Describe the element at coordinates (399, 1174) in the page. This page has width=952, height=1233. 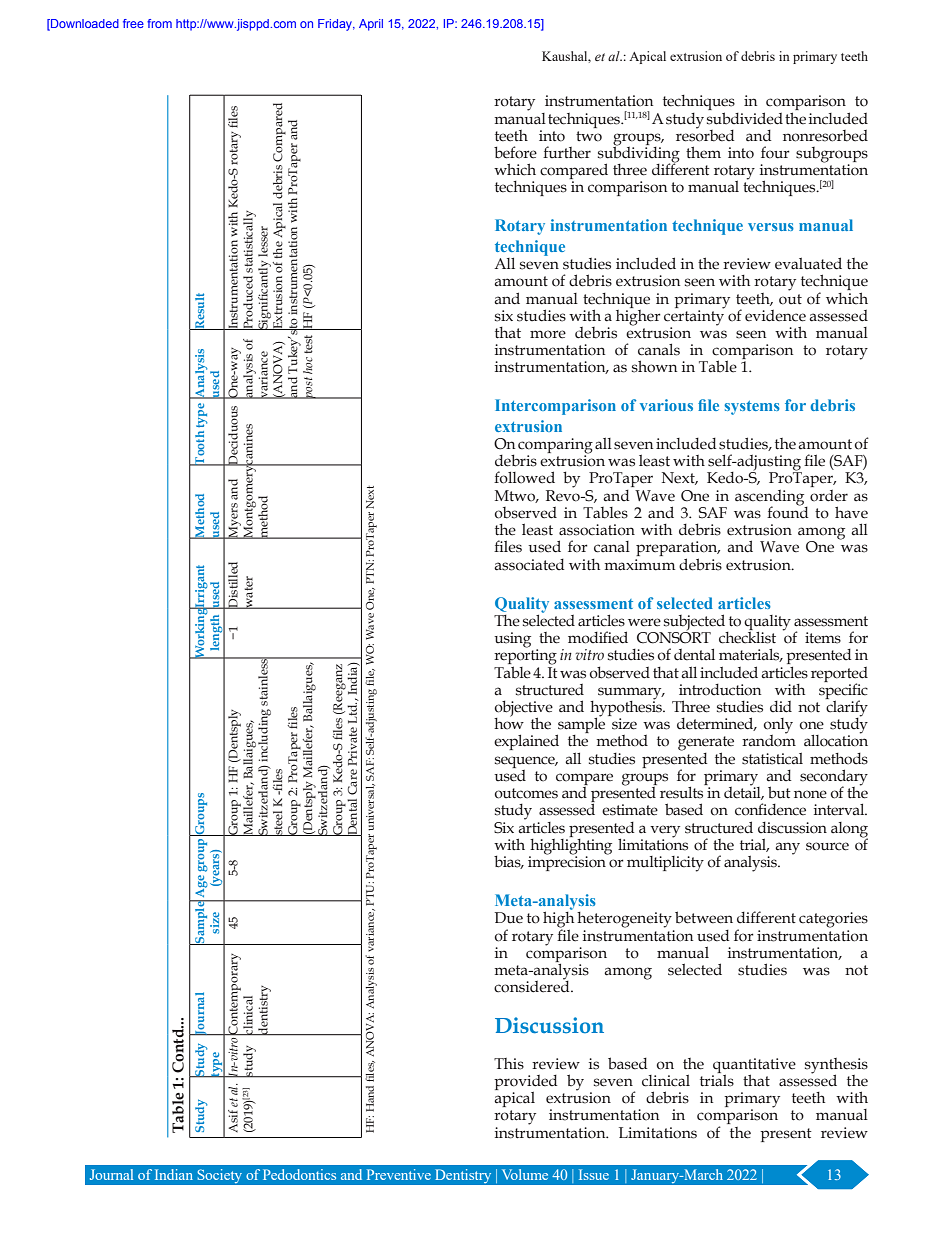
I see `Preventive` at that location.
